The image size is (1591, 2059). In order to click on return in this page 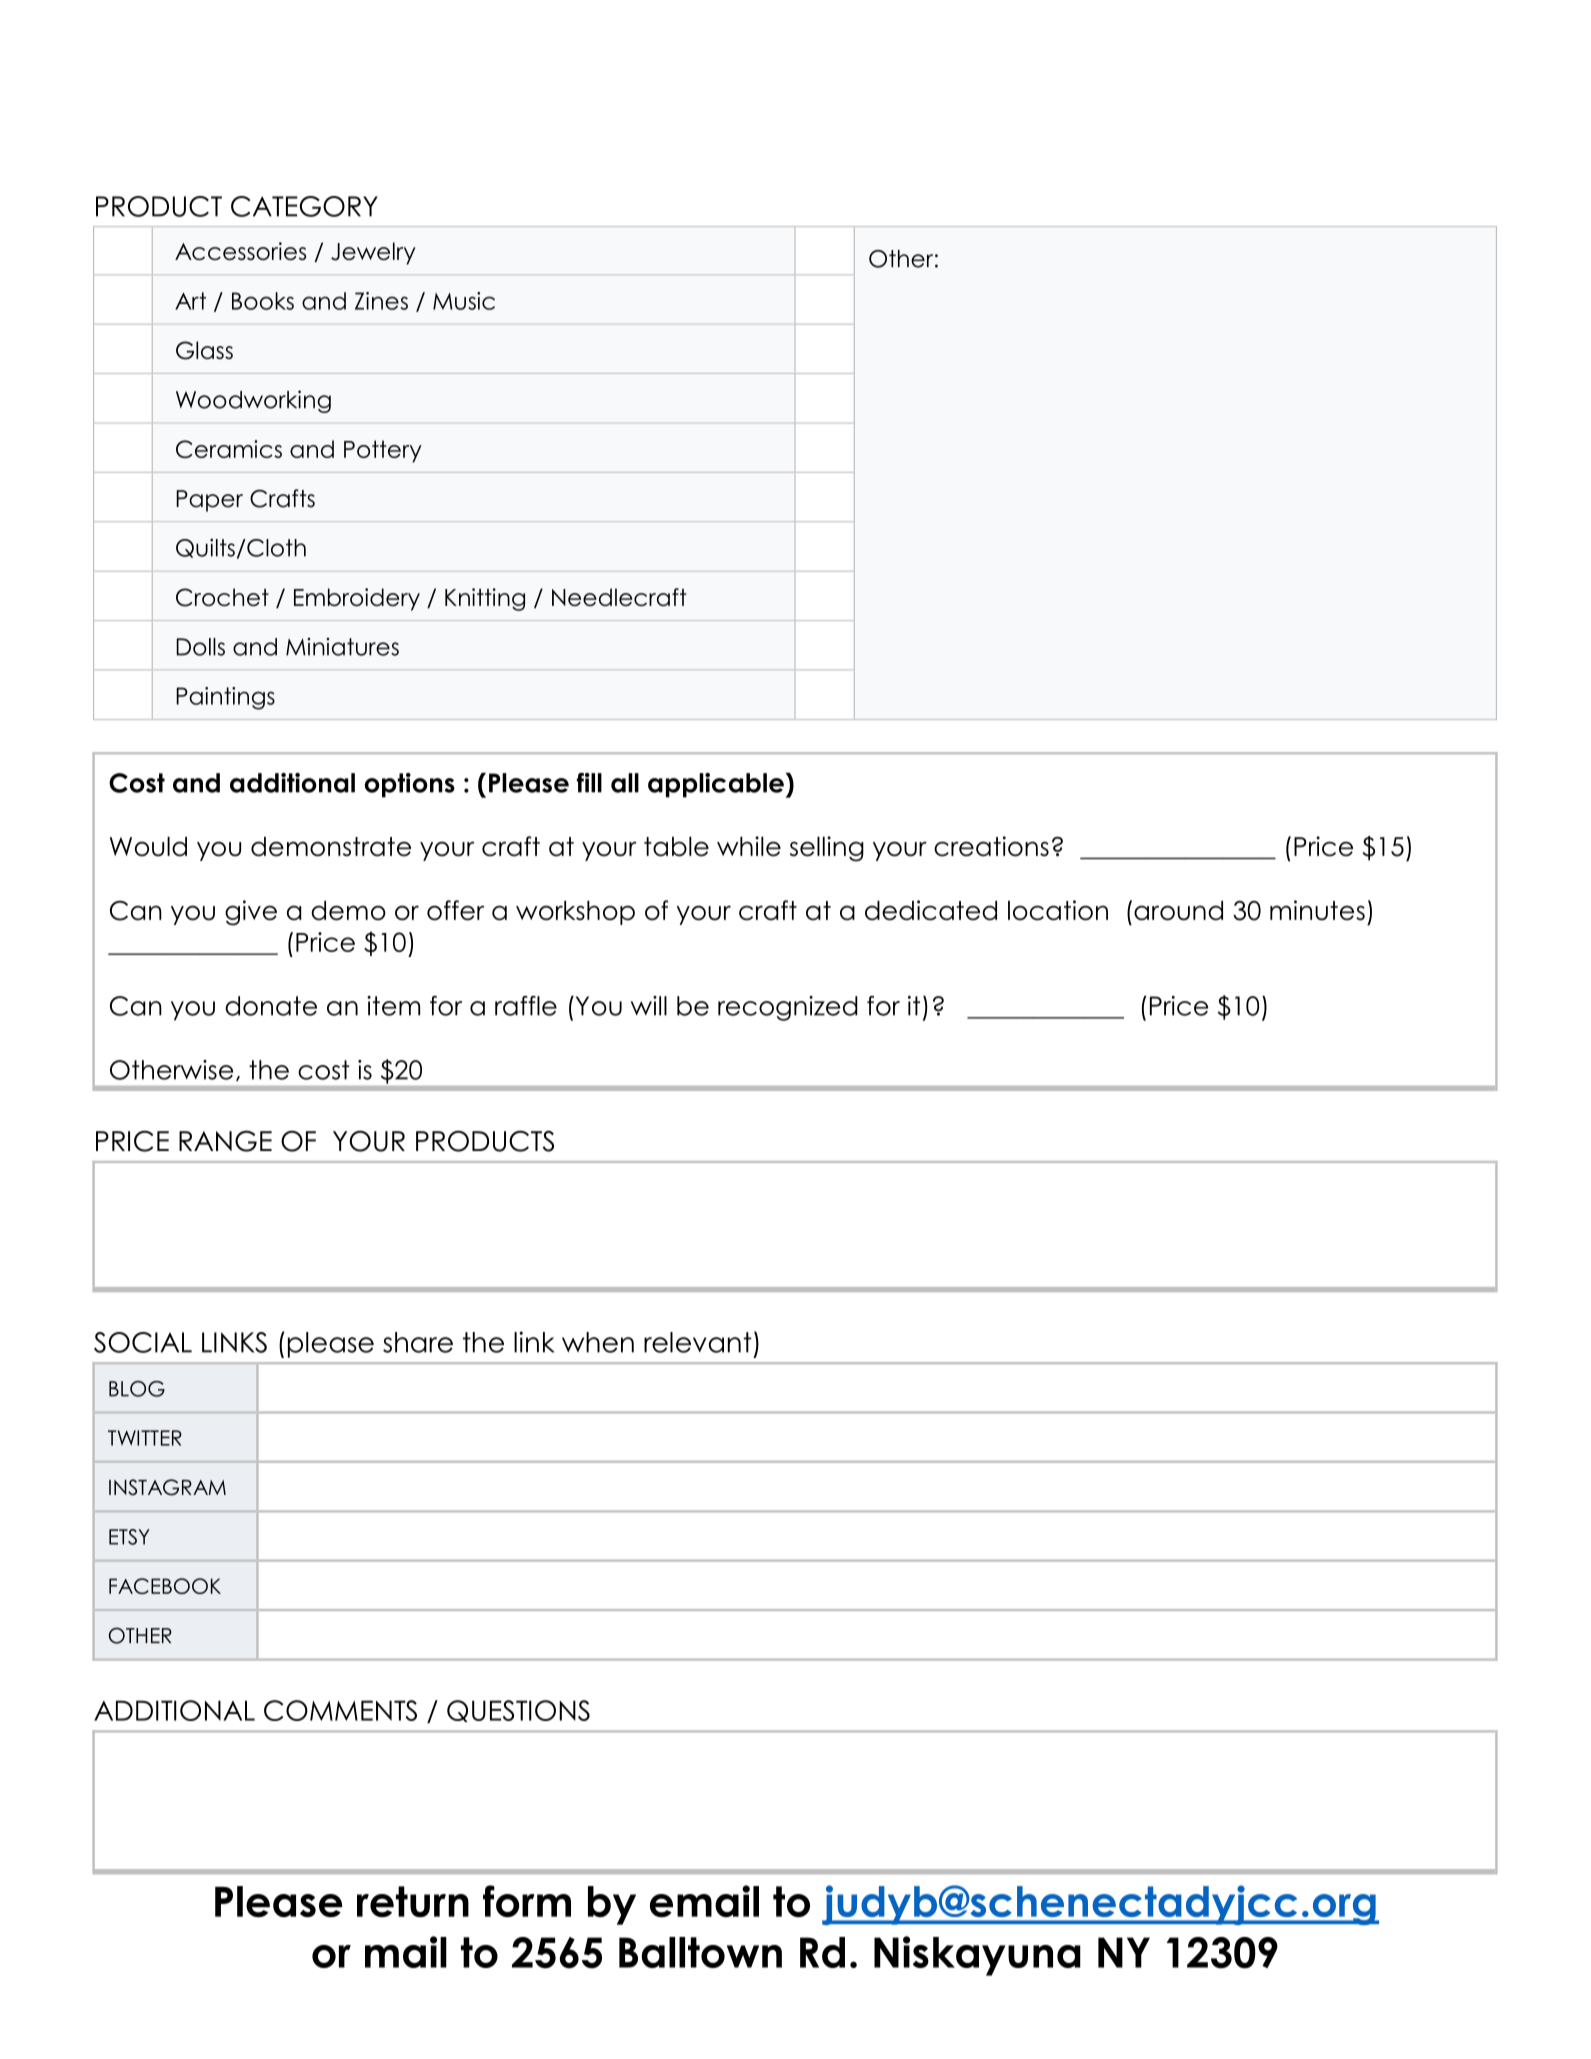, I will do `click(413, 1901)`.
